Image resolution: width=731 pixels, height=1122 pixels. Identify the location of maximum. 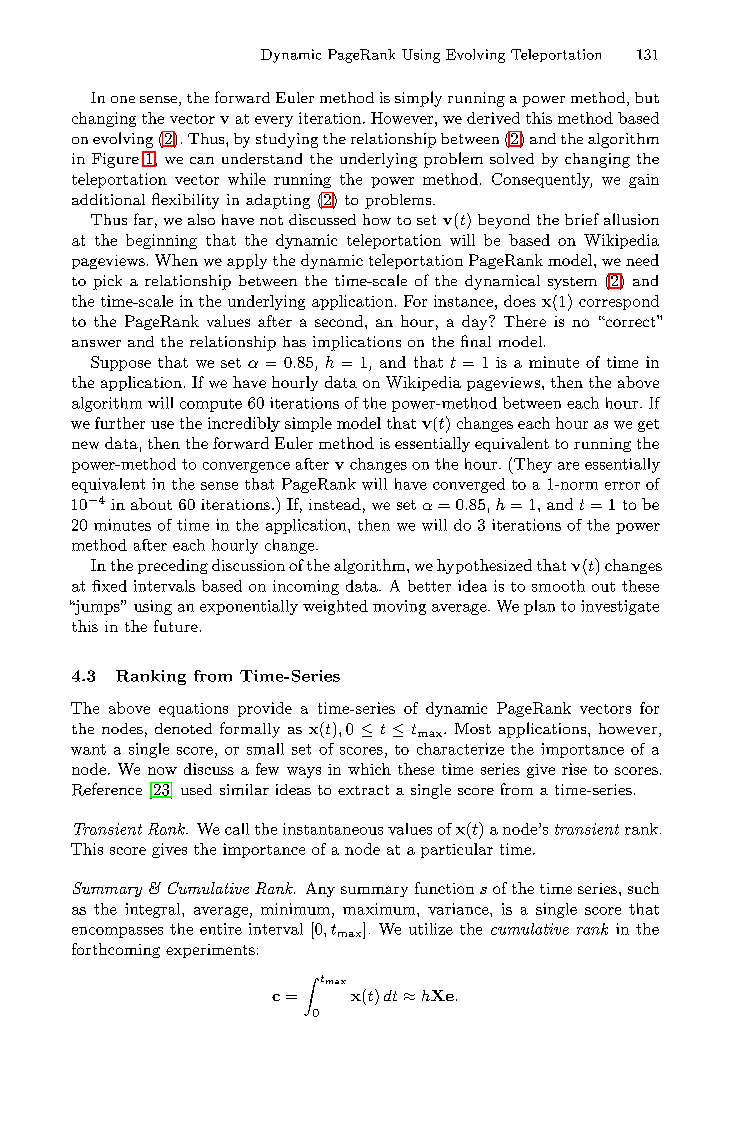
(380, 909).
